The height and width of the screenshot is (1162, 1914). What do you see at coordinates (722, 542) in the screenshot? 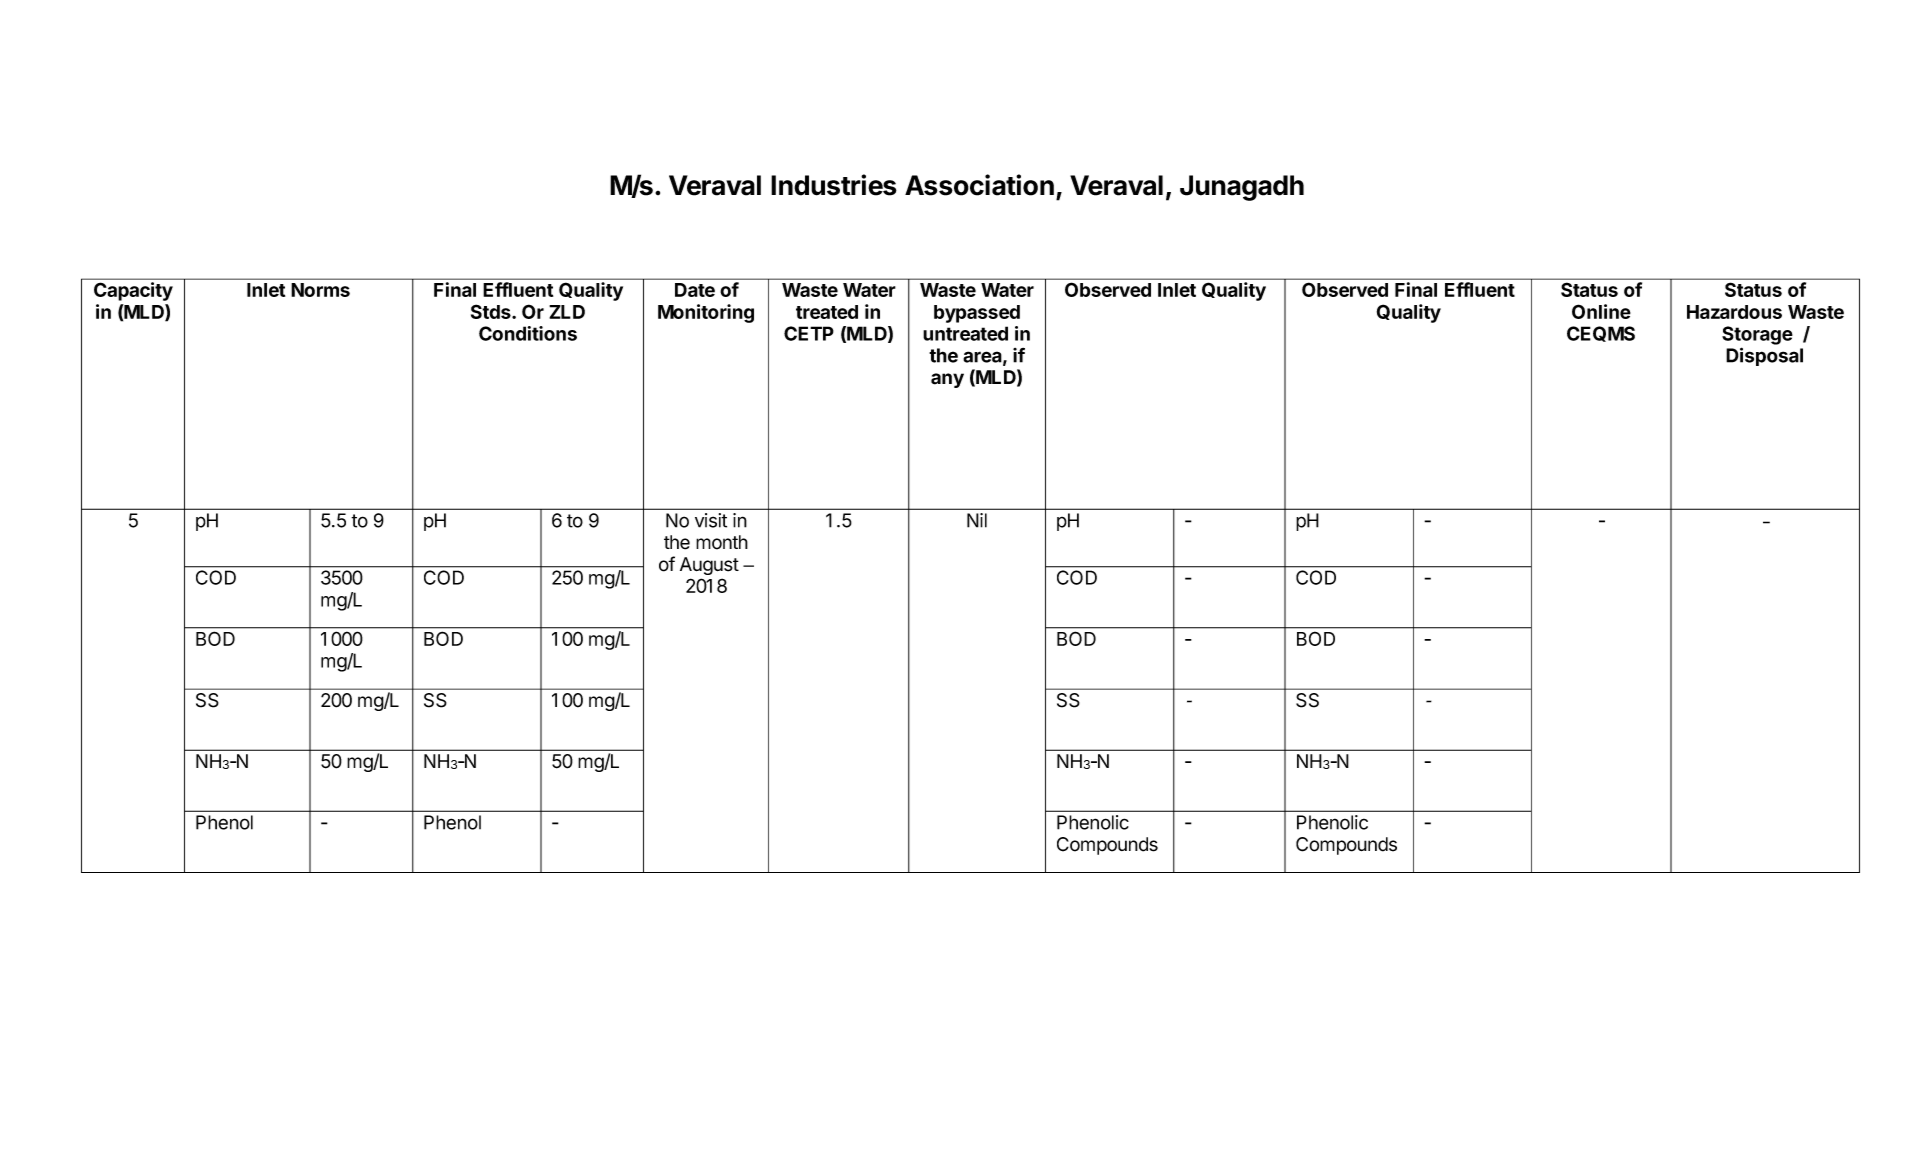
I see `month` at bounding box center [722, 542].
